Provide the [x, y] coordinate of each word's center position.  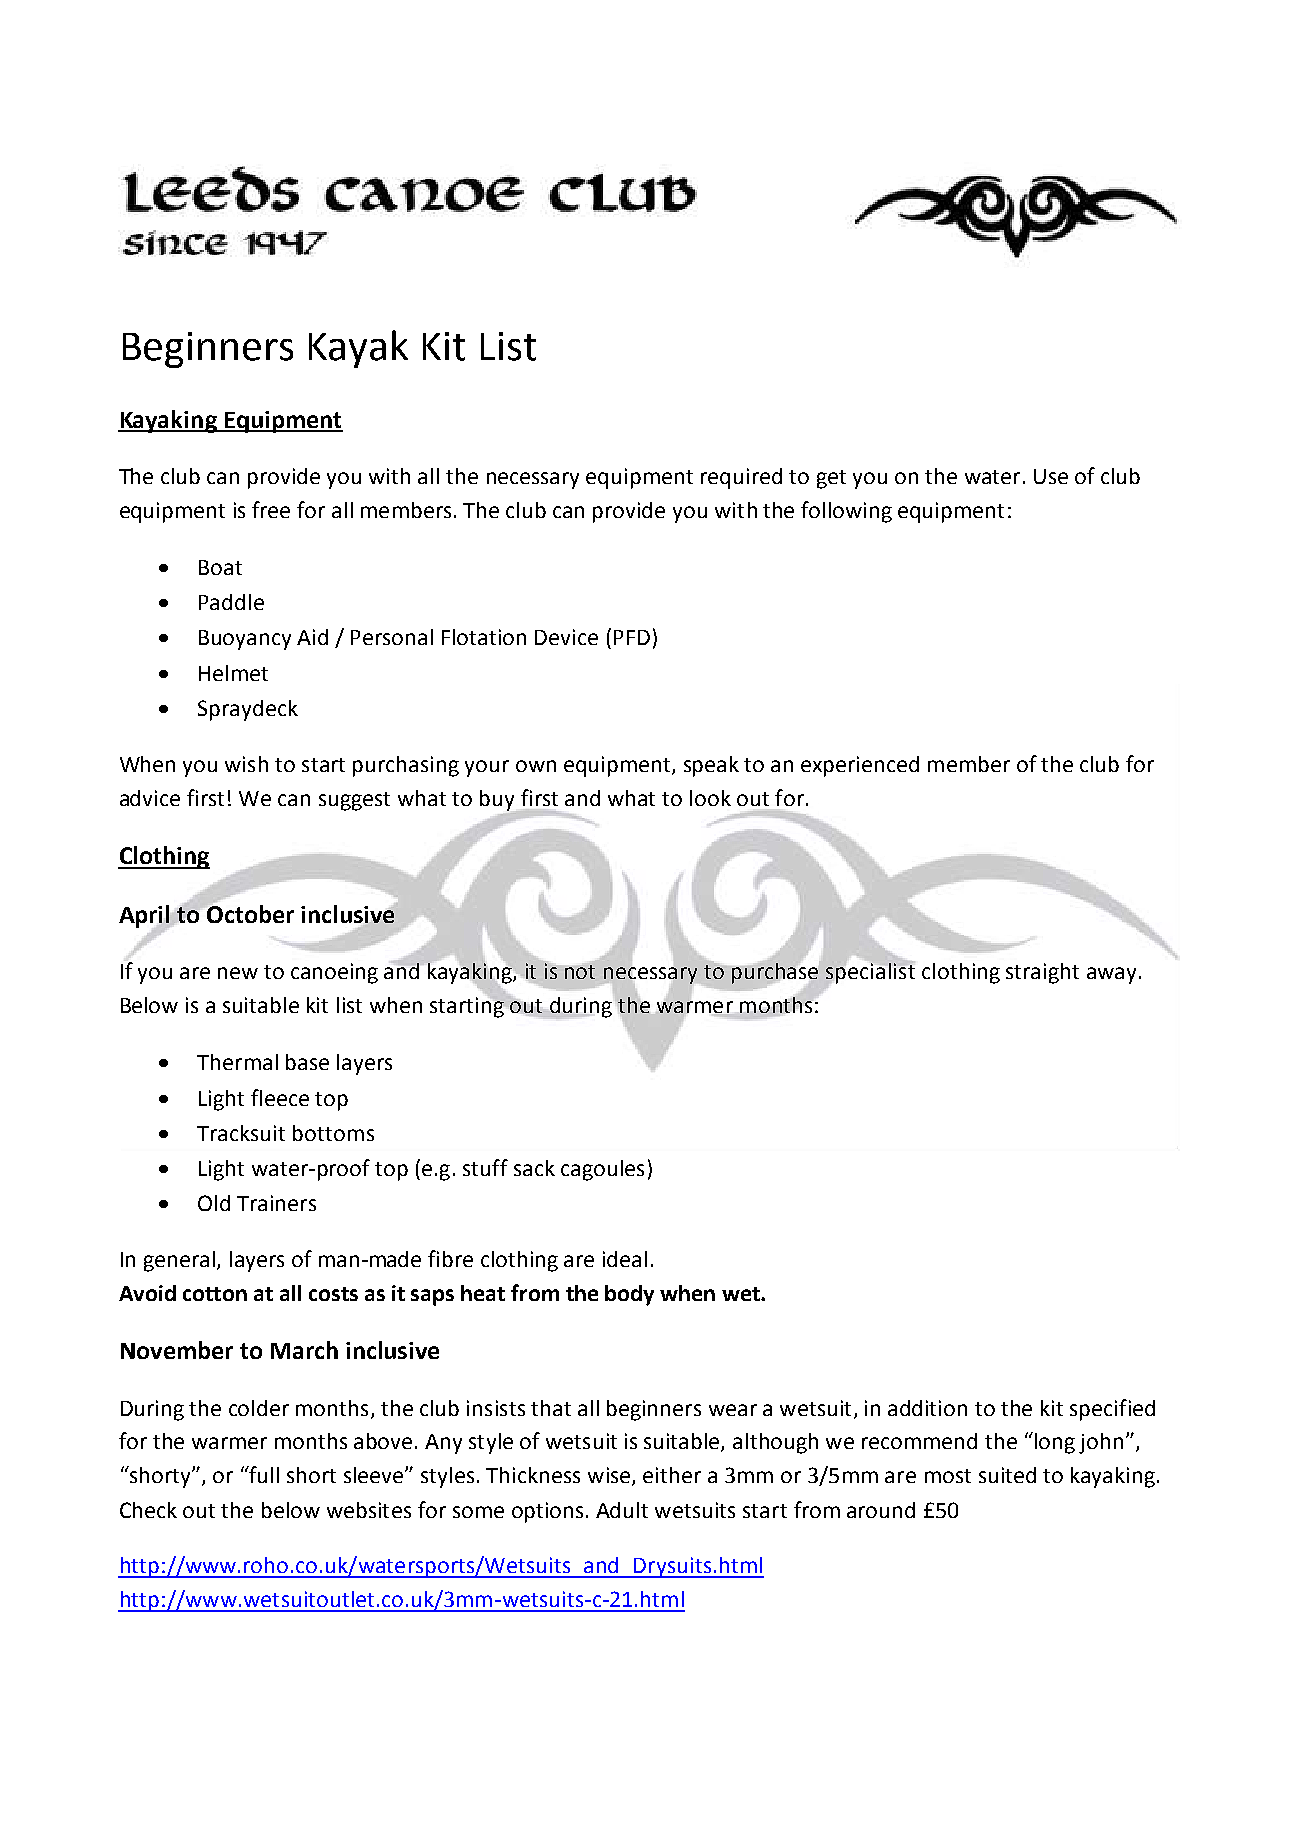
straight [1042, 973]
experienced [860, 766]
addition [927, 1408]
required [741, 478]
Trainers [276, 1203]
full [263, 1474]
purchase [775, 973]
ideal [625, 1259]
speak [711, 766]
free [271, 509]
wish [246, 764]
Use [1051, 476]
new [238, 973]
